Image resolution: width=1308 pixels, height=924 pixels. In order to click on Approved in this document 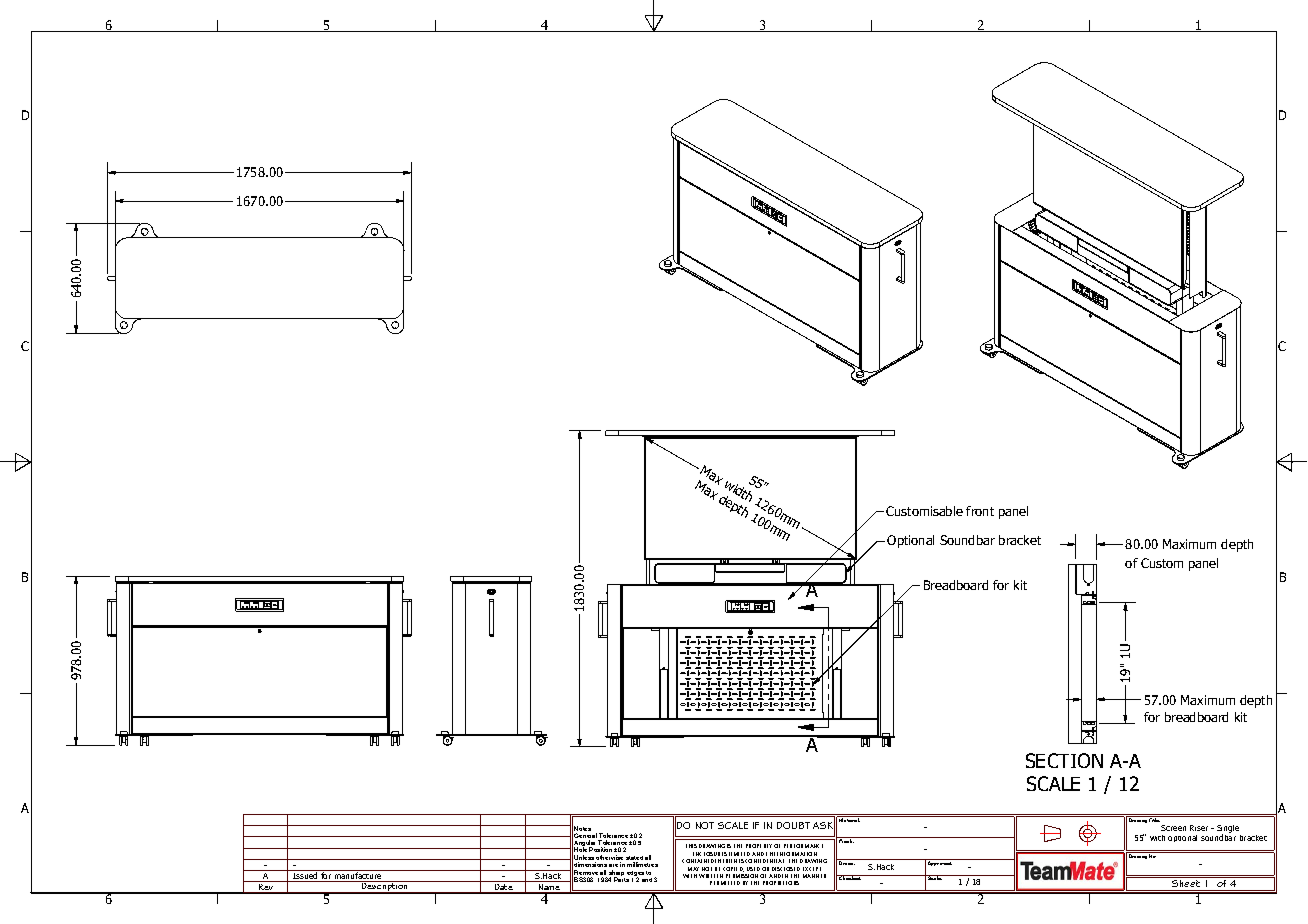, I will do `click(939, 862)`.
